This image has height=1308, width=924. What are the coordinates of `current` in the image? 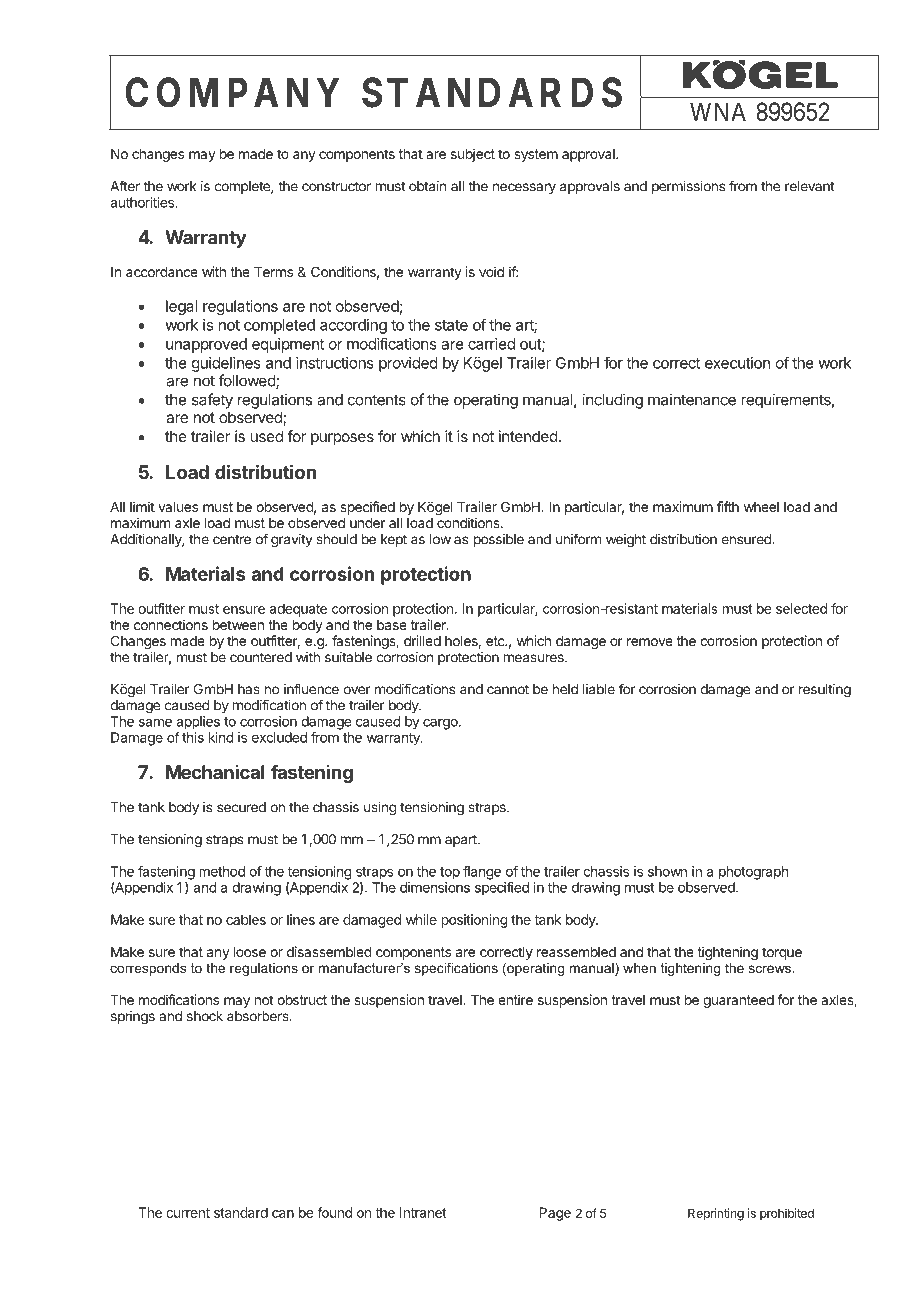 It's located at (188, 1213).
